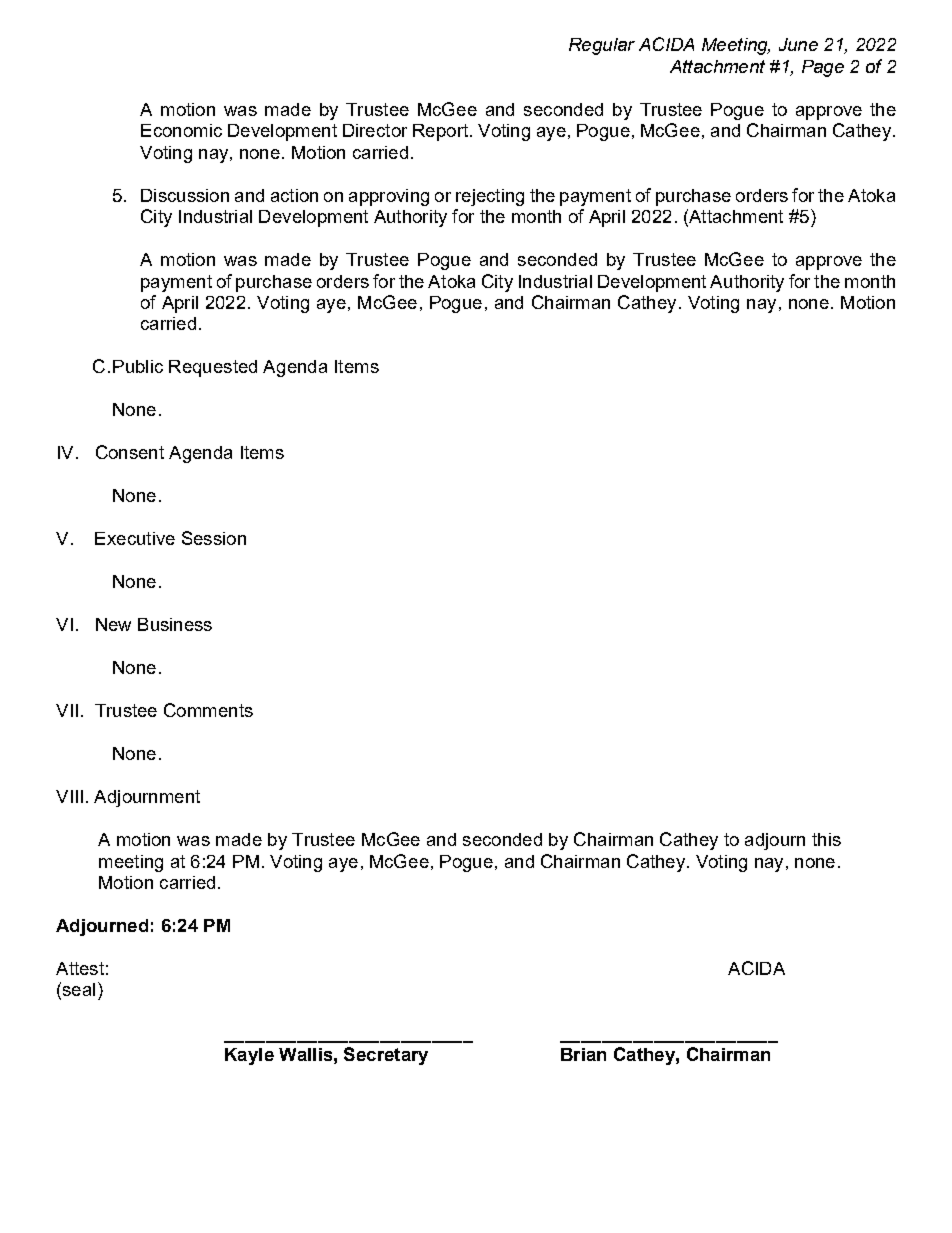 This document has width=952, height=1233. What do you see at coordinates (826, 839) in the document?
I see `this` at bounding box center [826, 839].
